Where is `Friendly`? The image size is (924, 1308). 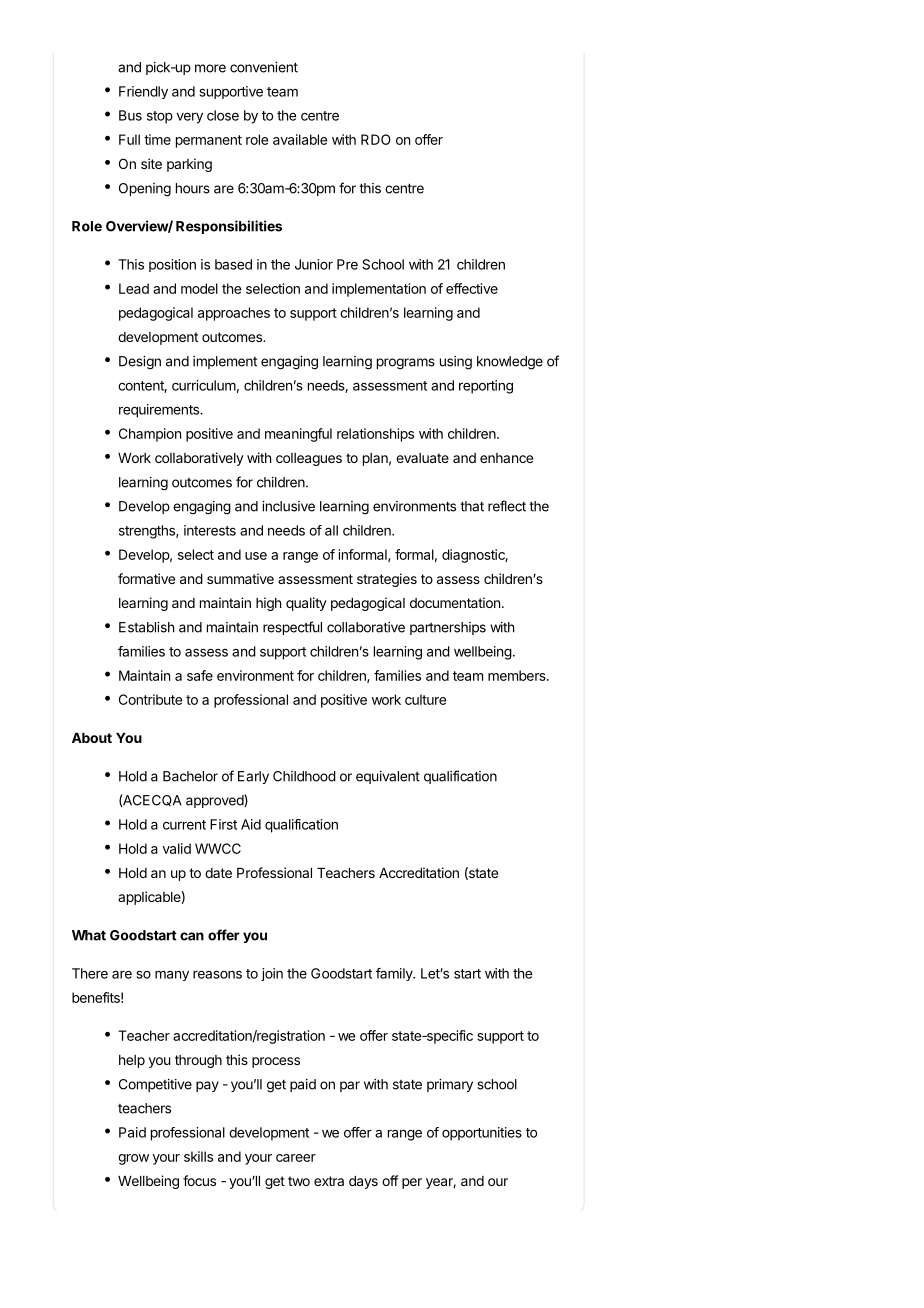
Friendly is located at coordinates (143, 92).
